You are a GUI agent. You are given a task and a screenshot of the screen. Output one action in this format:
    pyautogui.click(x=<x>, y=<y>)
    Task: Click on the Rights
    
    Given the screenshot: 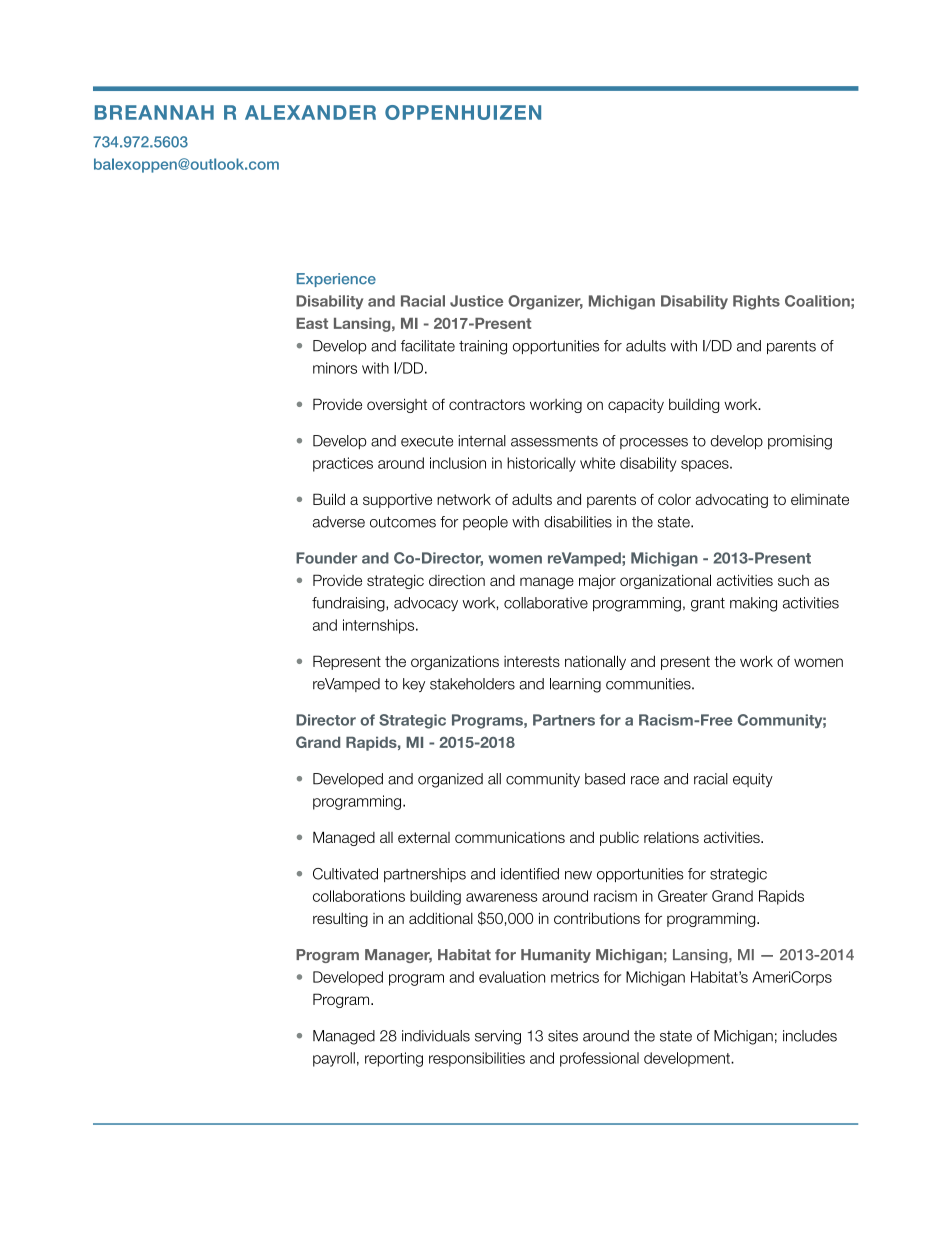 What is the action you would take?
    pyautogui.click(x=756, y=302)
